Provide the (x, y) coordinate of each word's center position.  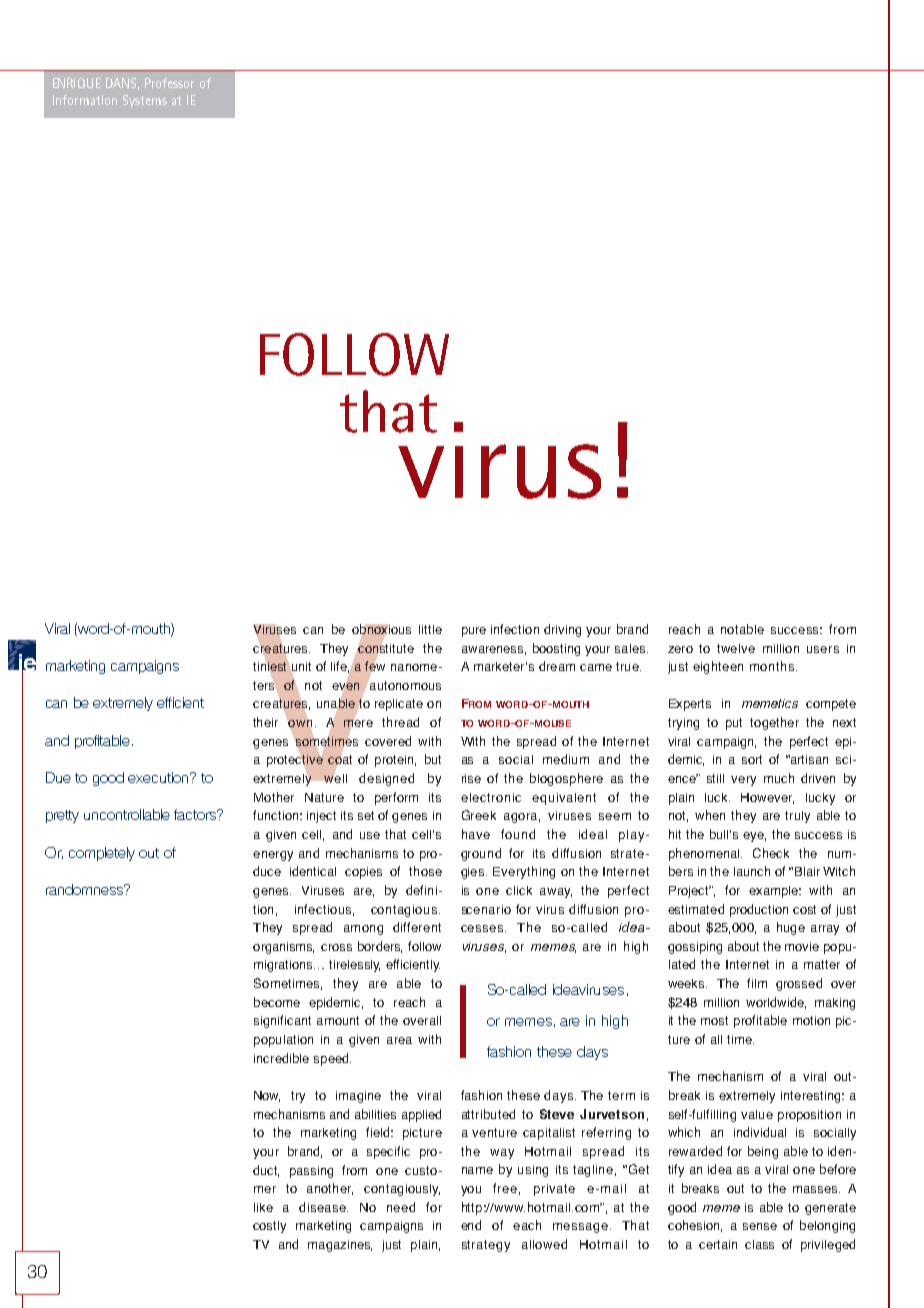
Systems (145, 101)
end (471, 1225)
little (430, 629)
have (476, 834)
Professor (169, 83)
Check (771, 853)
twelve (736, 648)
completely (102, 854)
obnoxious (381, 630)
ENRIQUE (77, 83)
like (263, 1207)
